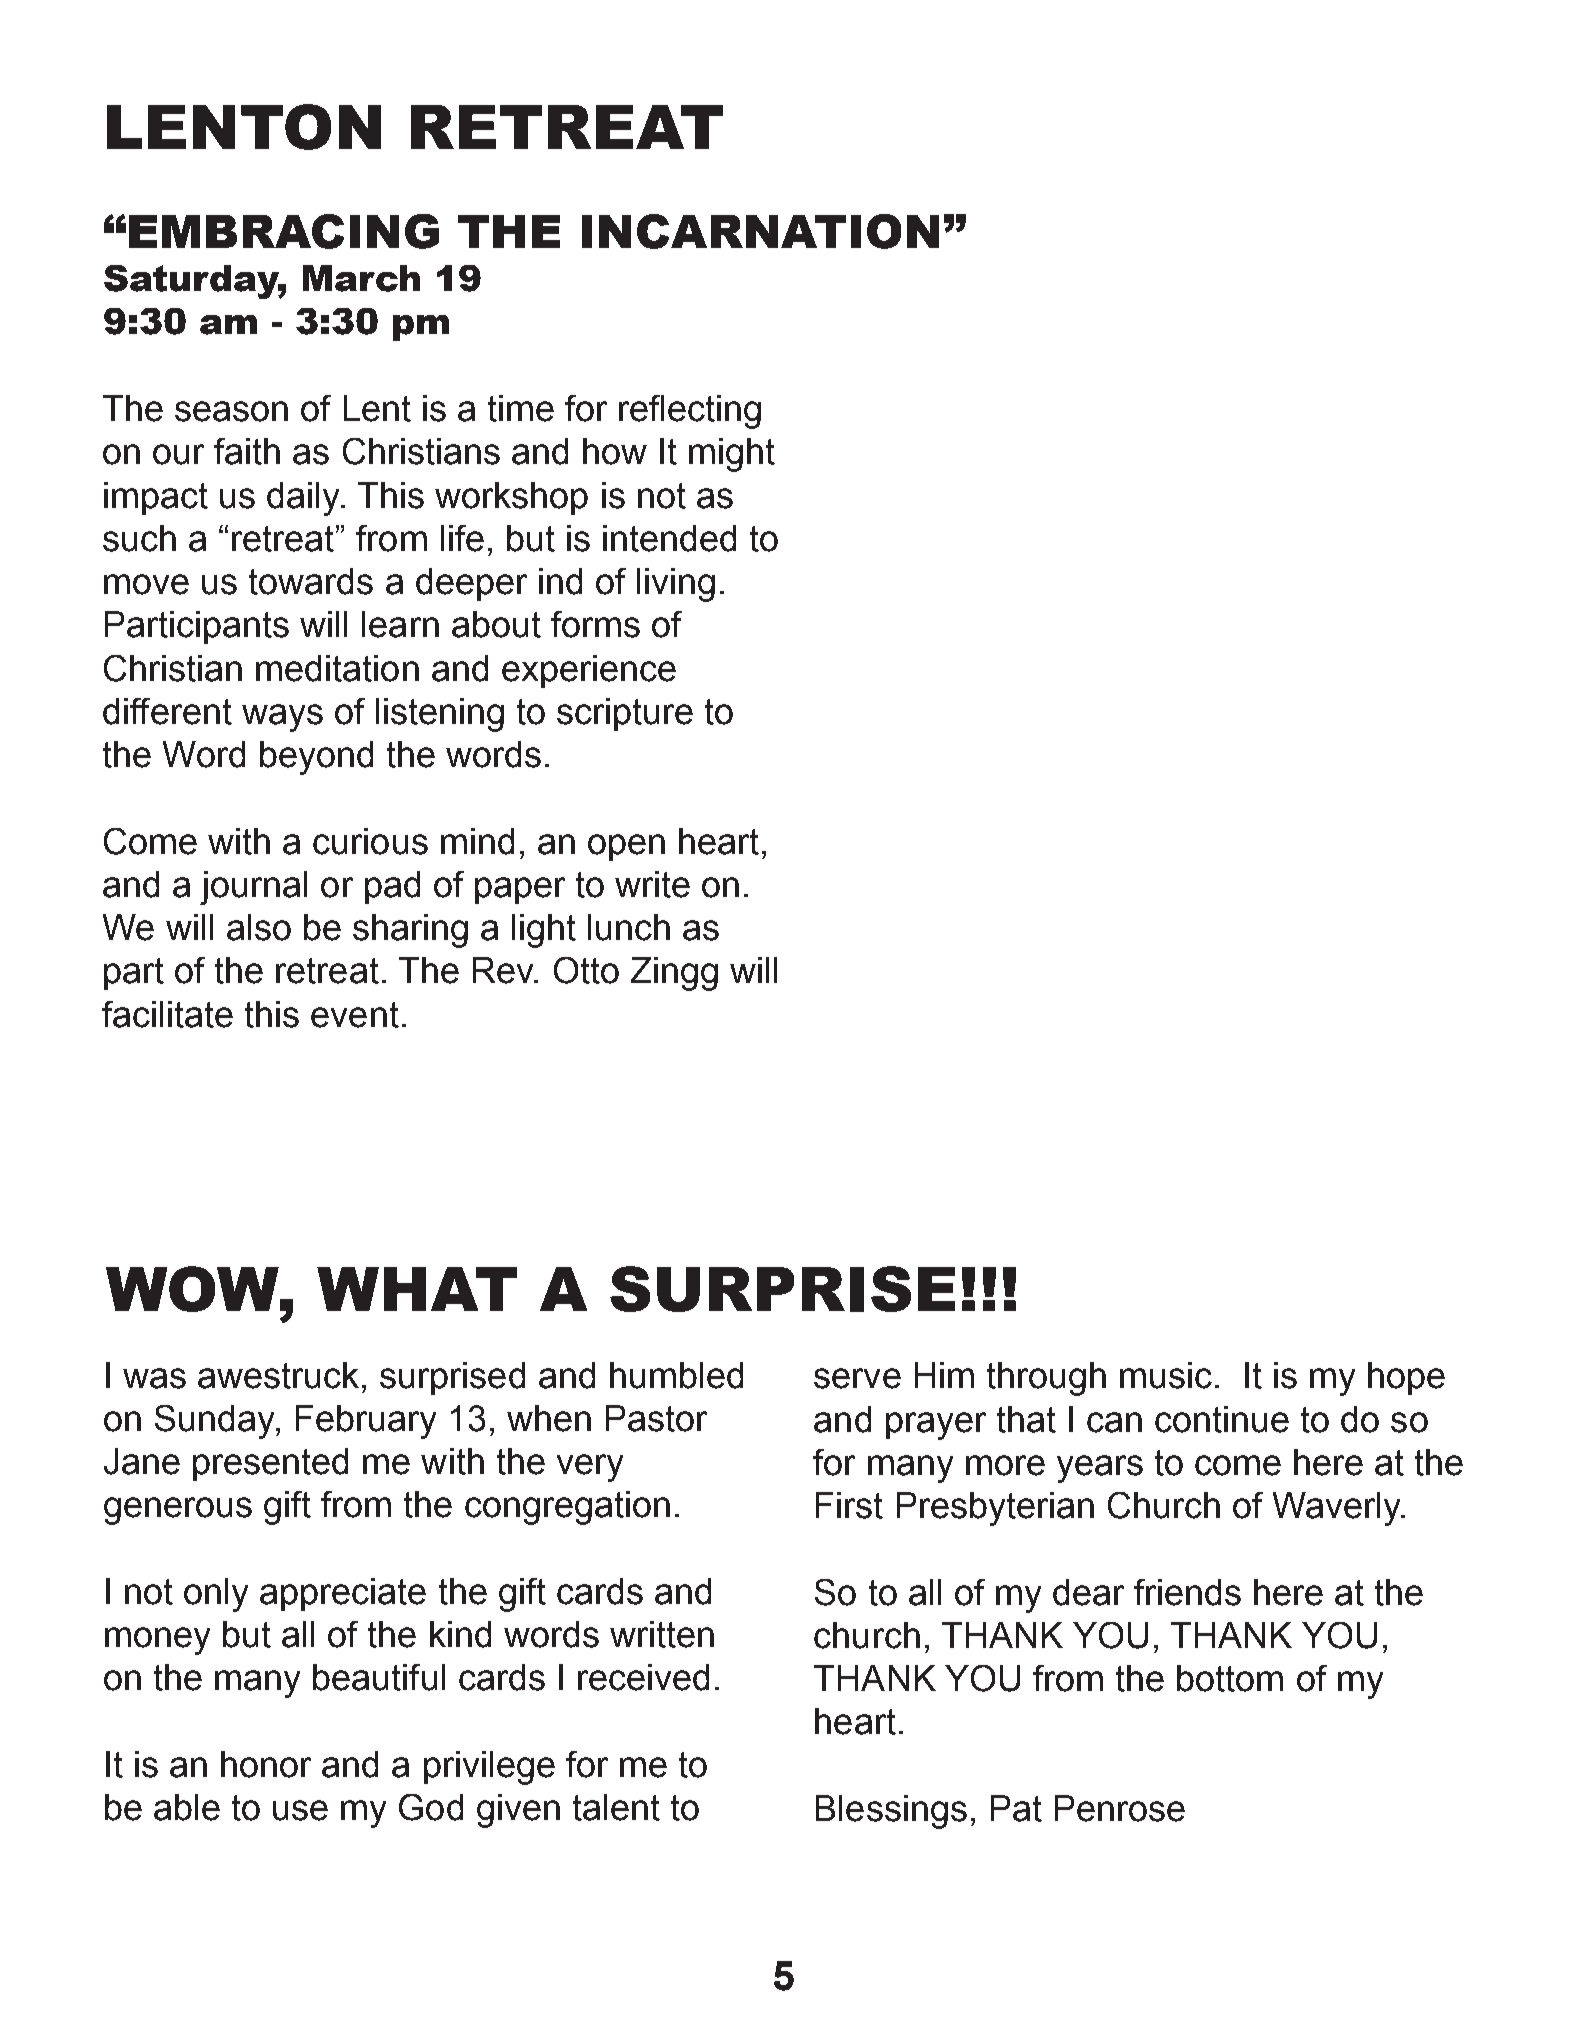  What do you see at coordinates (361, 278) in the screenshot?
I see `March` at bounding box center [361, 278].
